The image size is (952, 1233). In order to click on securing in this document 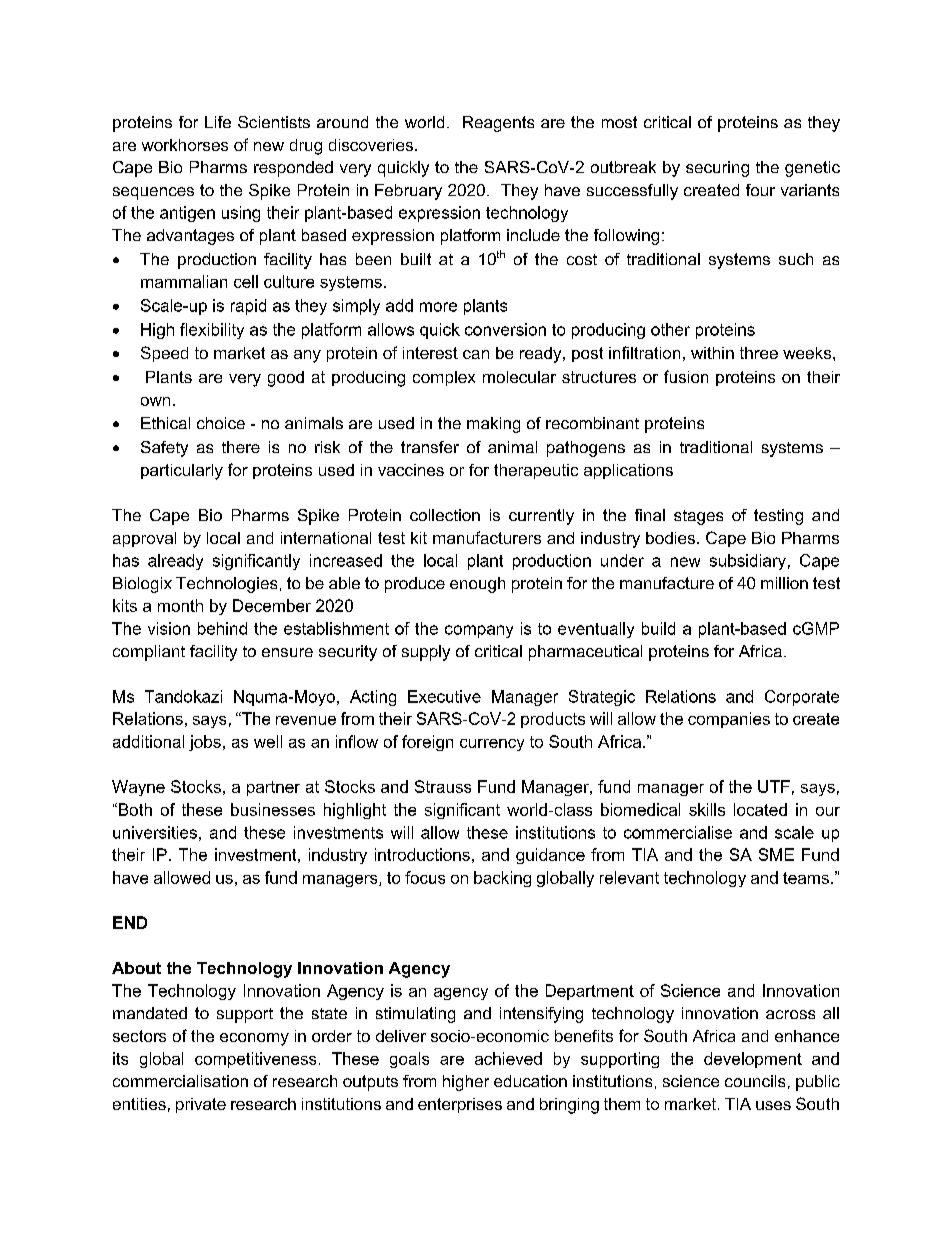, I will do `click(717, 169)`.
